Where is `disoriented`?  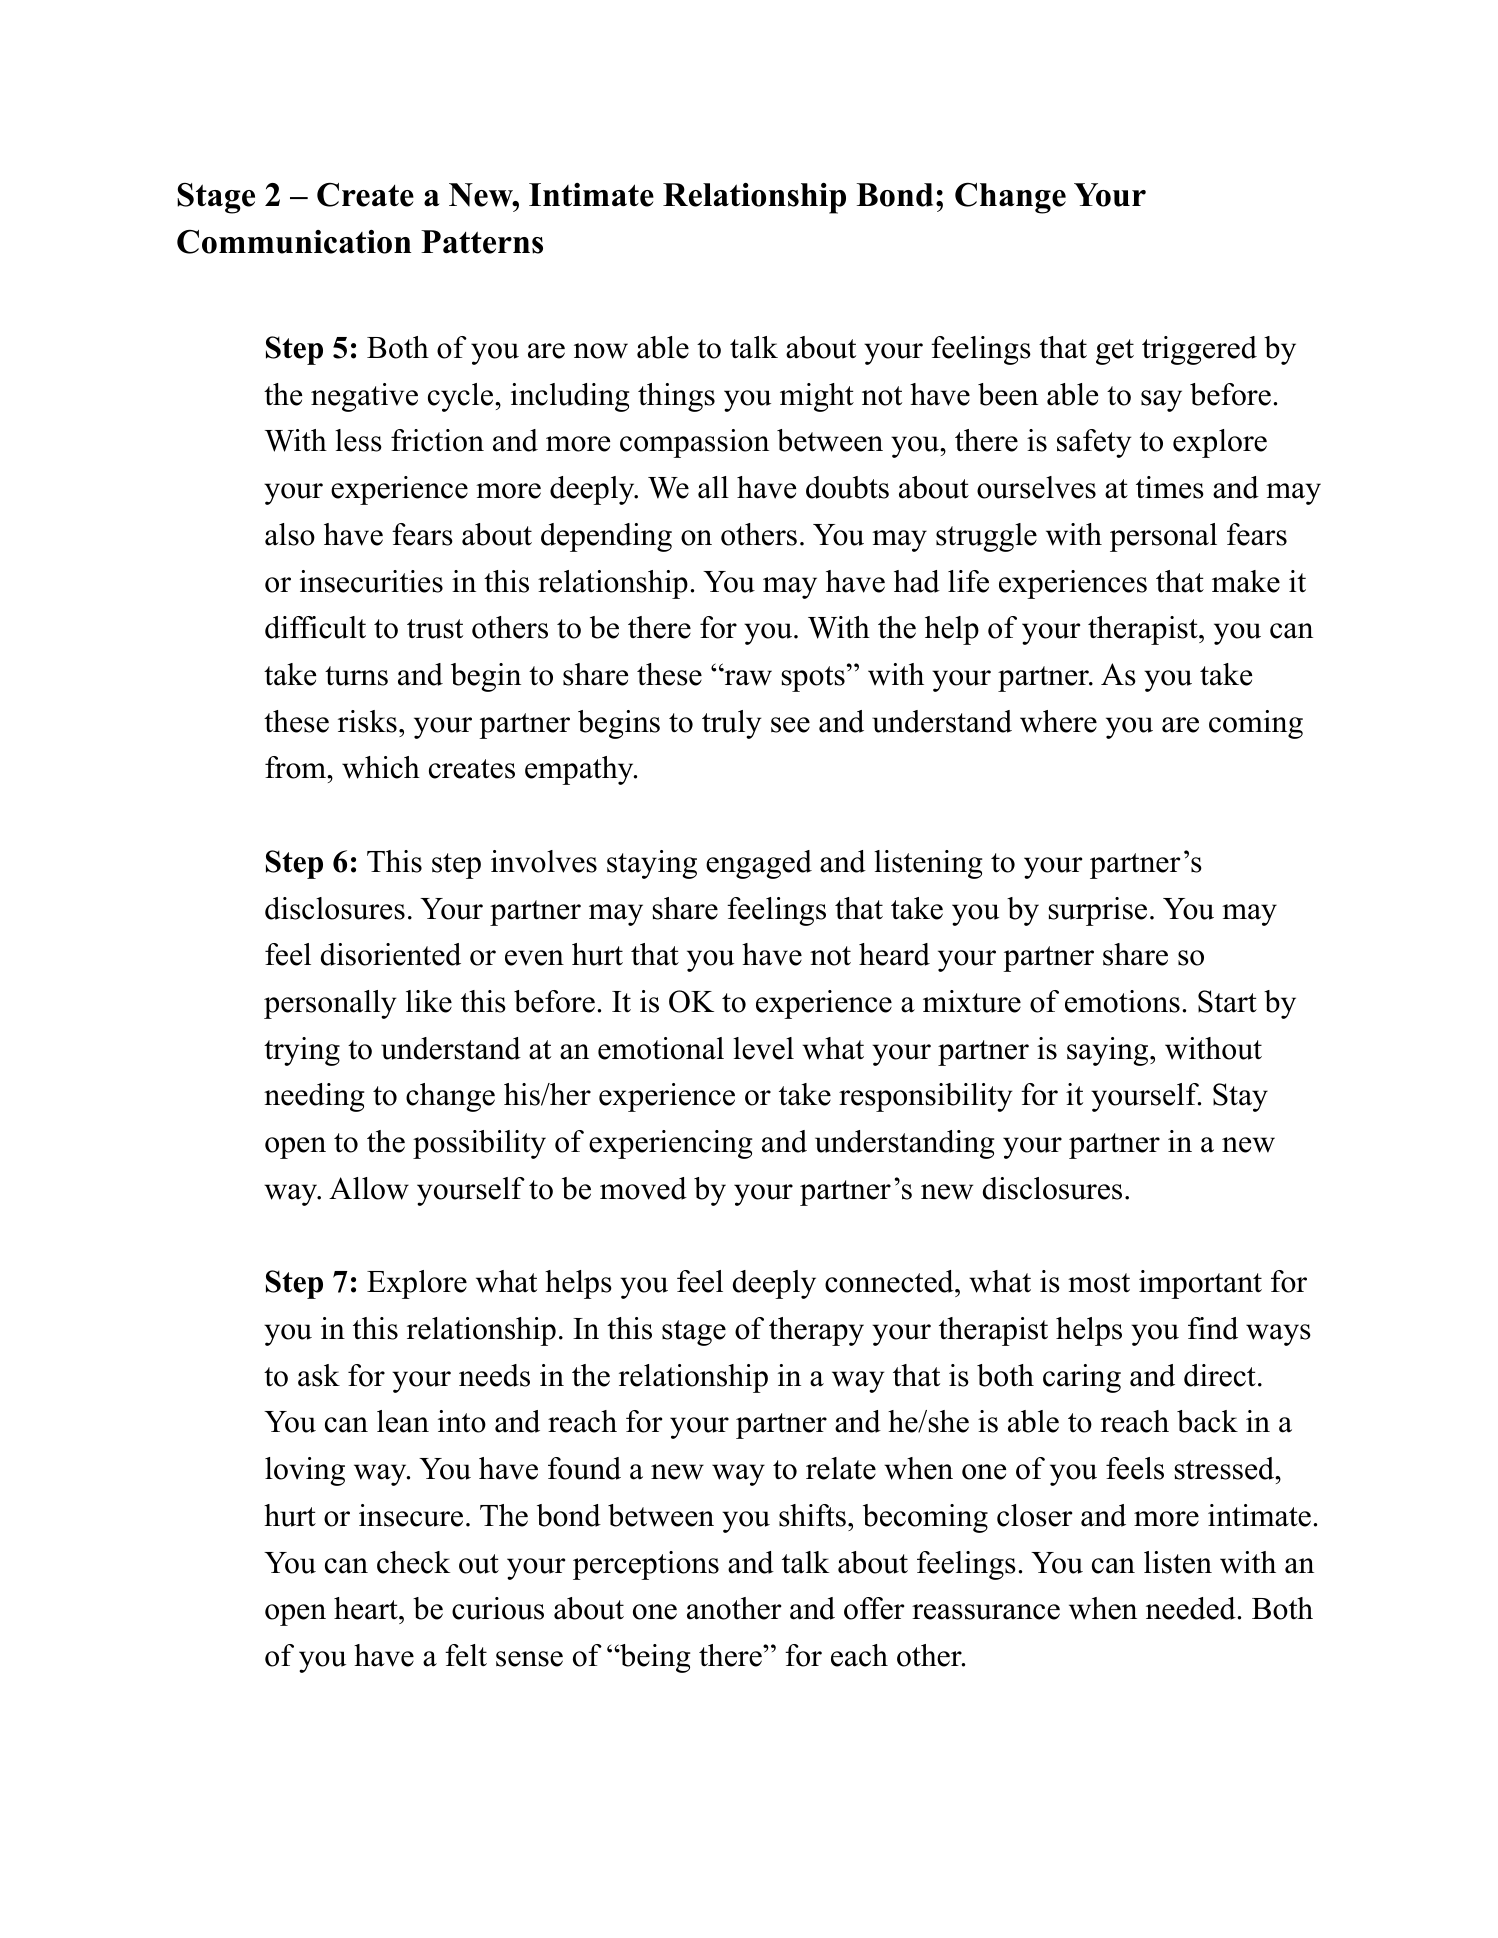 disoriented is located at coordinates (391, 954).
